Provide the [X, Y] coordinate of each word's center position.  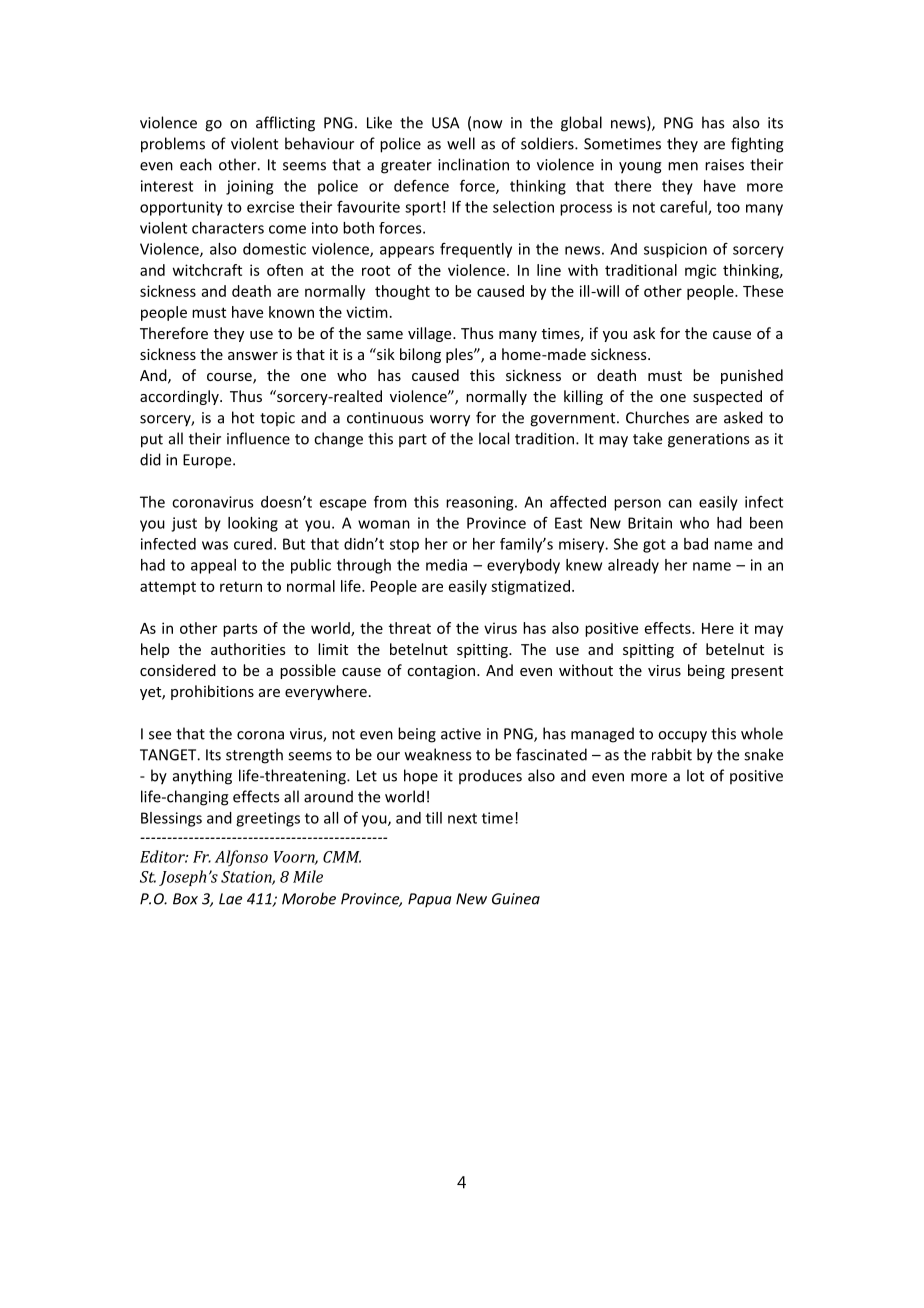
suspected [727, 397]
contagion [442, 672]
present [757, 672]
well [461, 143]
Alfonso [241, 858]
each [196, 164]
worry [450, 421]
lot [695, 775]
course [230, 378]
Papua [429, 900]
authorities [248, 649]
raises [724, 165]
